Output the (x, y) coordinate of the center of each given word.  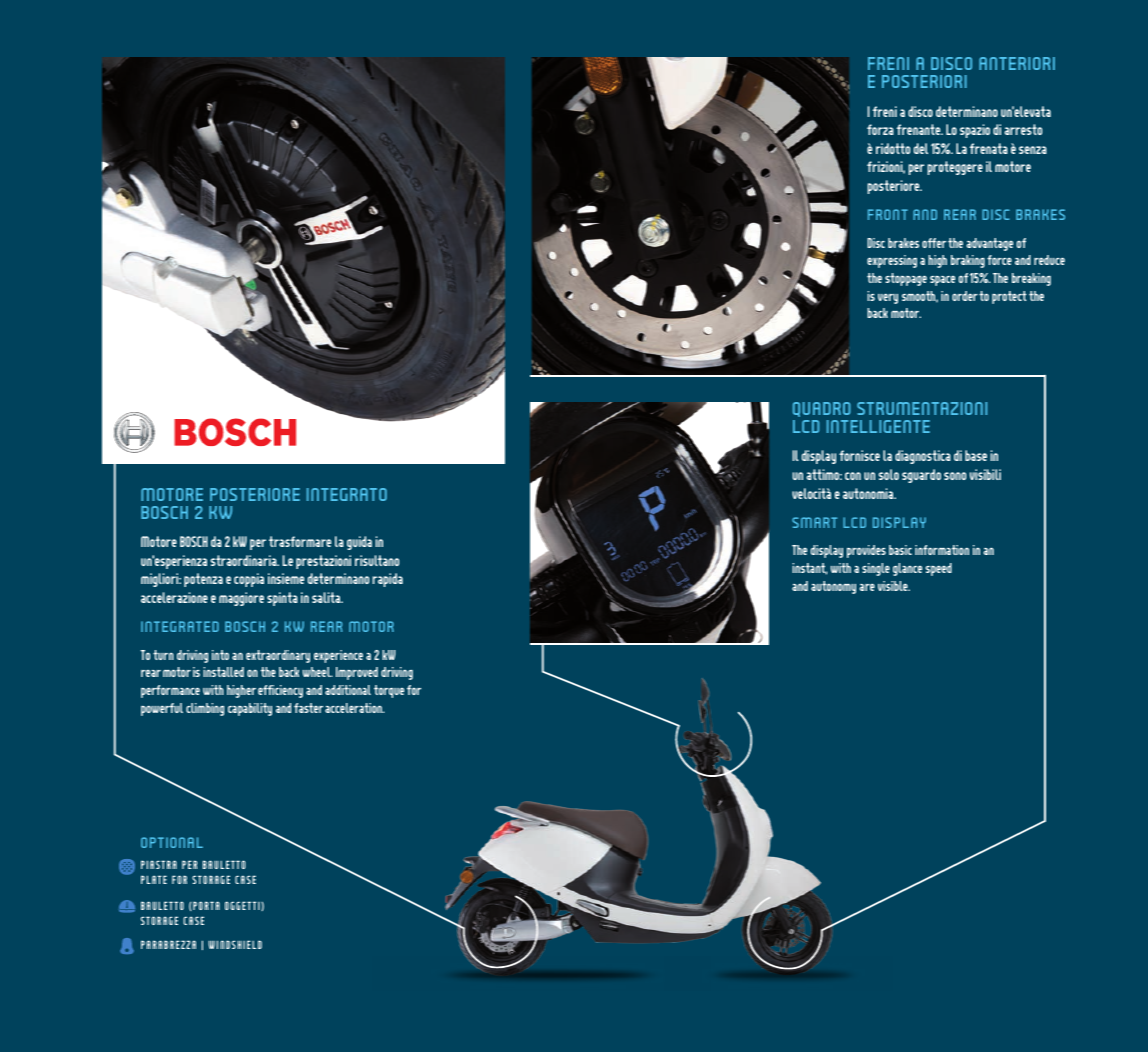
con (853, 476)
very (888, 298)
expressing (892, 261)
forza (880, 129)
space (942, 281)
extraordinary (278, 656)
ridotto (893, 148)
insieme (286, 578)
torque (389, 691)
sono (955, 476)
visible (894, 586)
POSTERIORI (924, 81)
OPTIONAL (172, 842)
